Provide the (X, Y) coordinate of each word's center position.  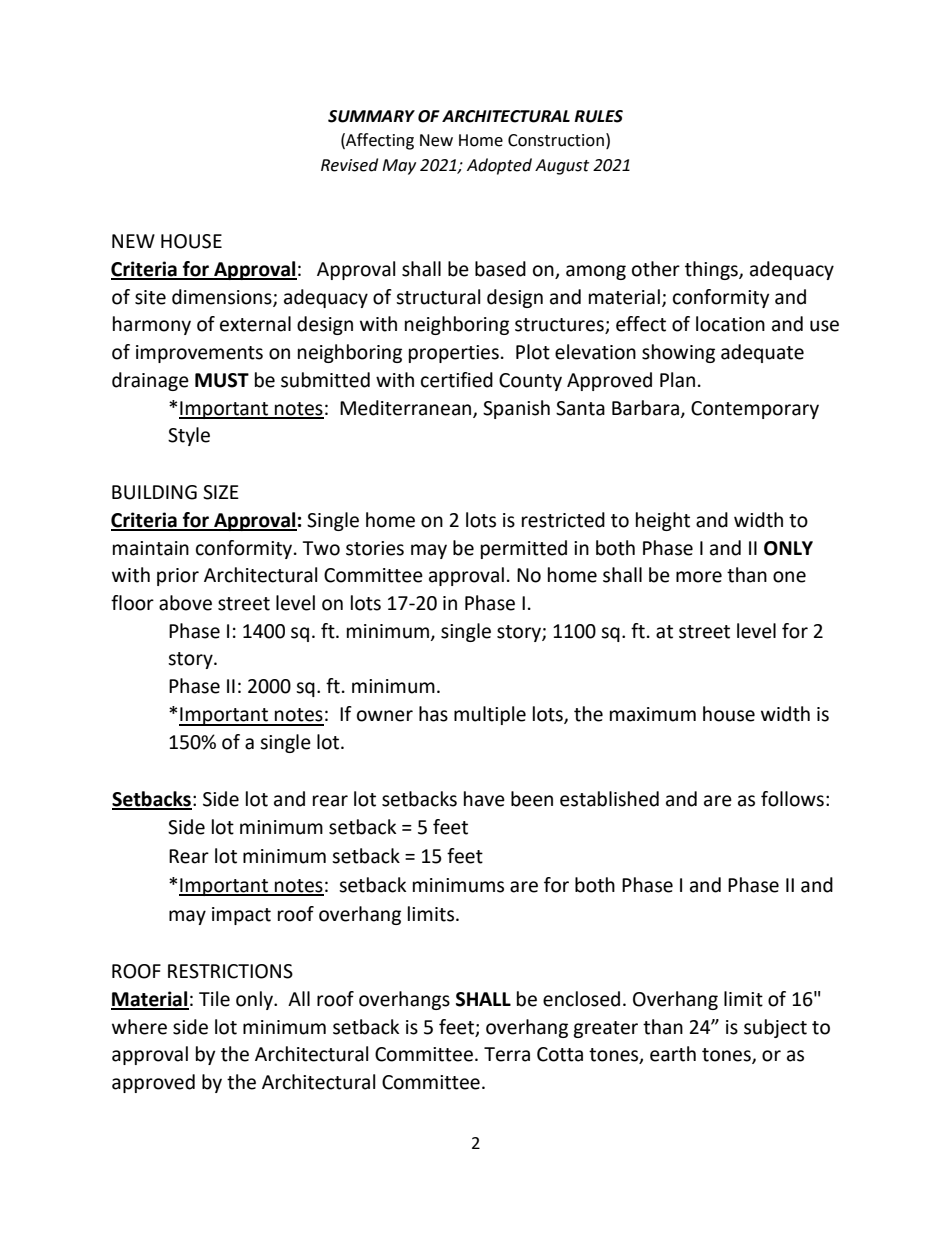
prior (178, 577)
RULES (598, 116)
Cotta (560, 1054)
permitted (524, 549)
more (699, 577)
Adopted (499, 166)
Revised (349, 165)
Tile (214, 999)
